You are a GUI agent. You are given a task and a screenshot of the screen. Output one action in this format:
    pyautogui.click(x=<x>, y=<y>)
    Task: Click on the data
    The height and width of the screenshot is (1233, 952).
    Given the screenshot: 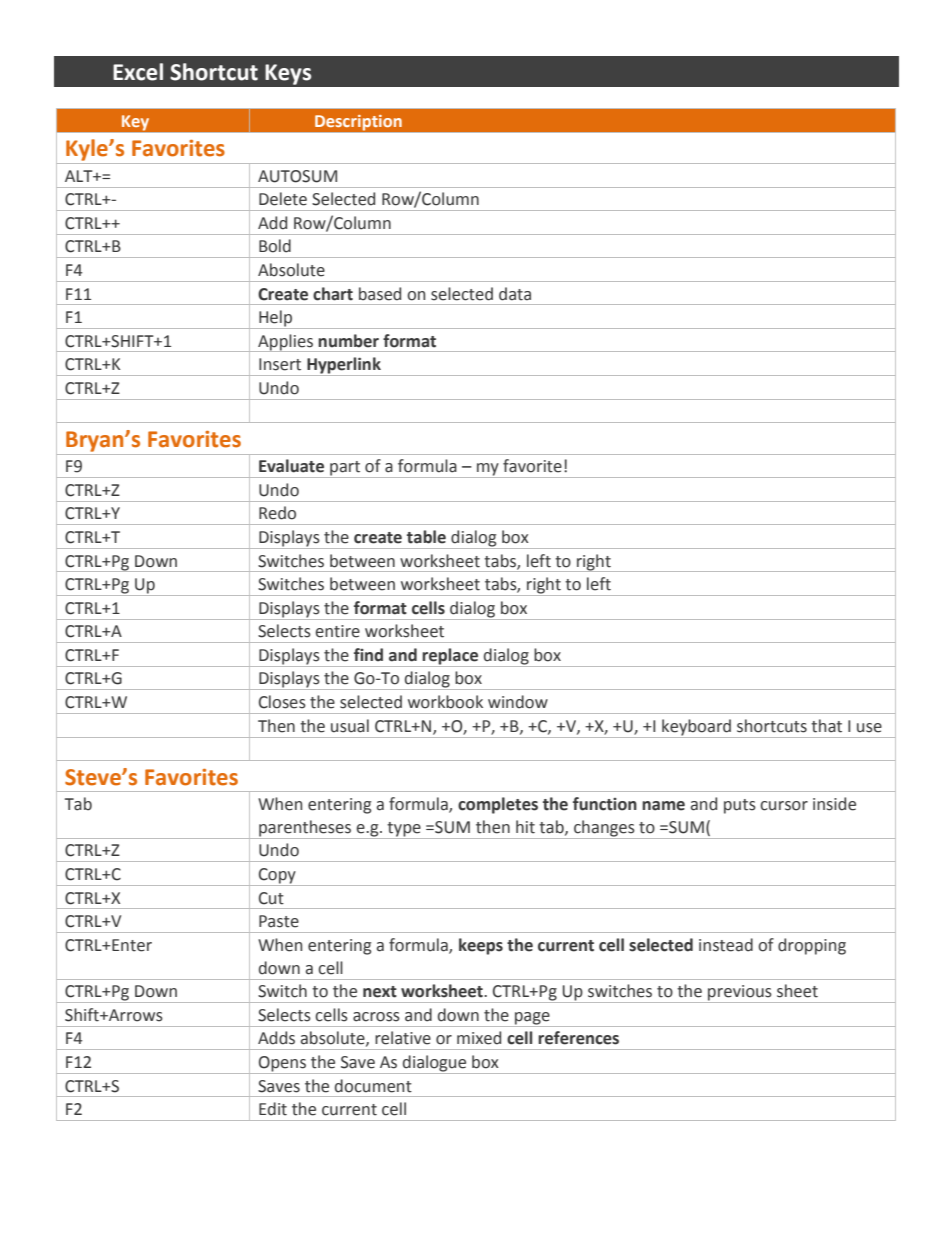 What is the action you would take?
    pyautogui.click(x=515, y=294)
